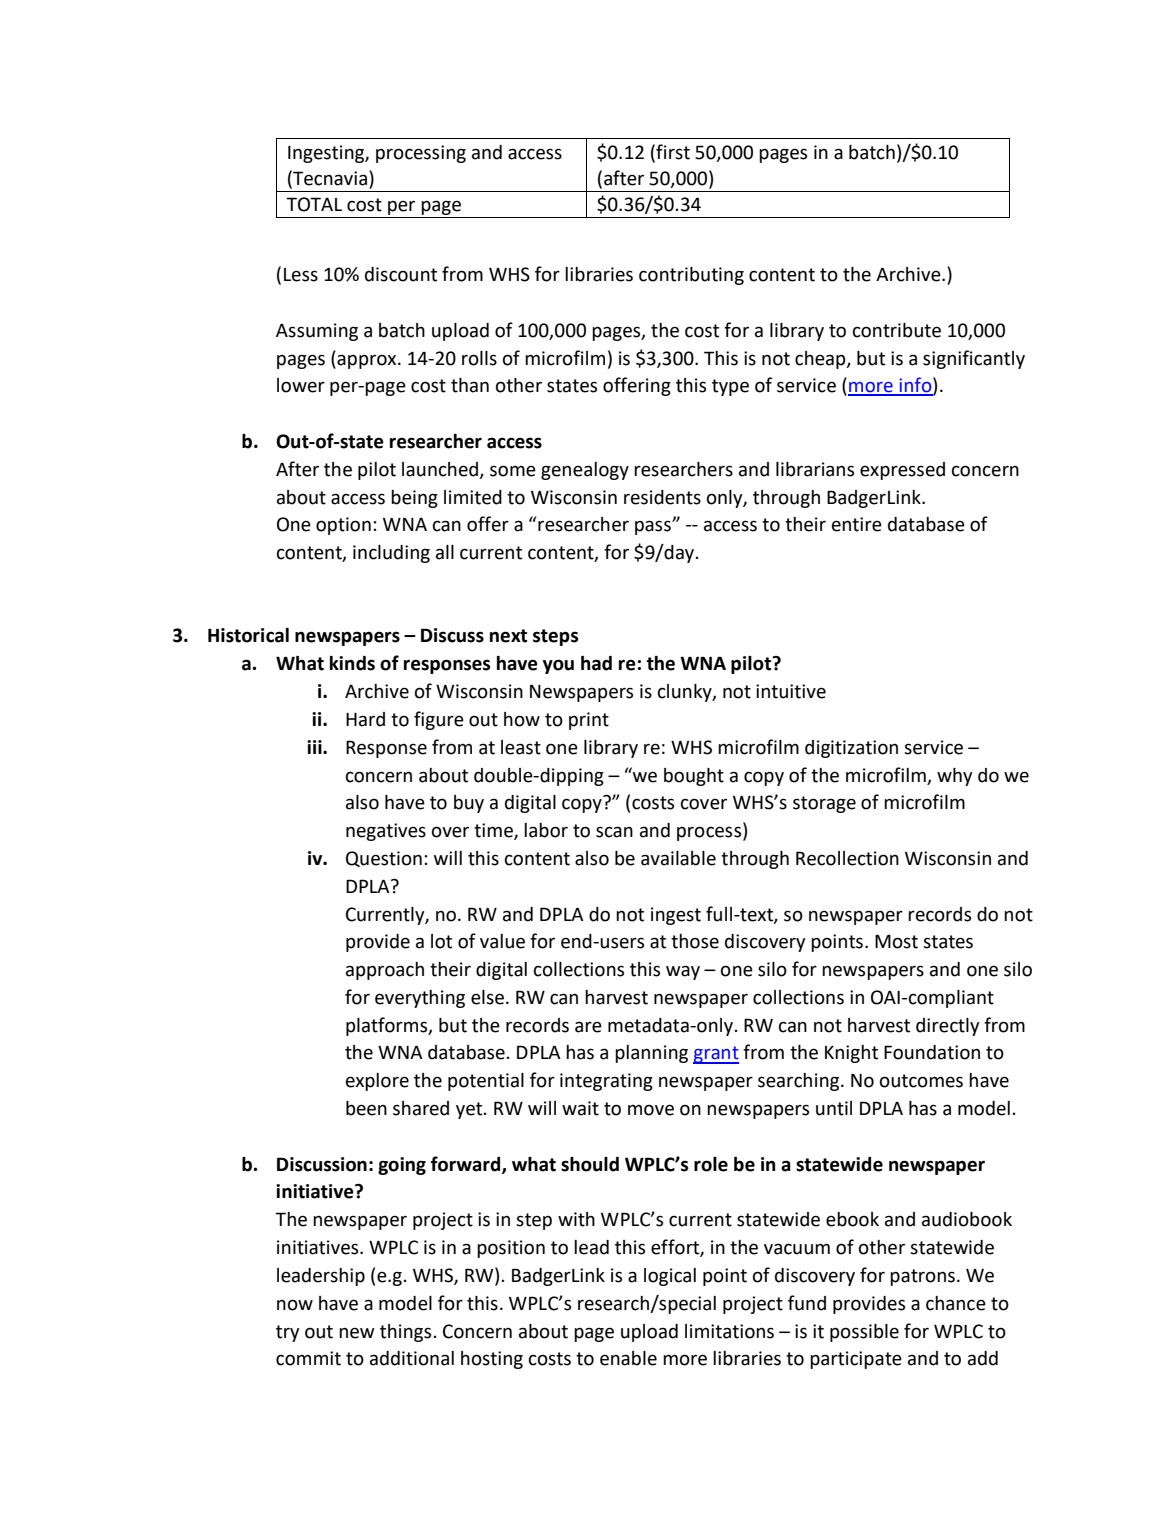 This image has width=1173, height=1519. I want to click on now, so click(295, 1305).
